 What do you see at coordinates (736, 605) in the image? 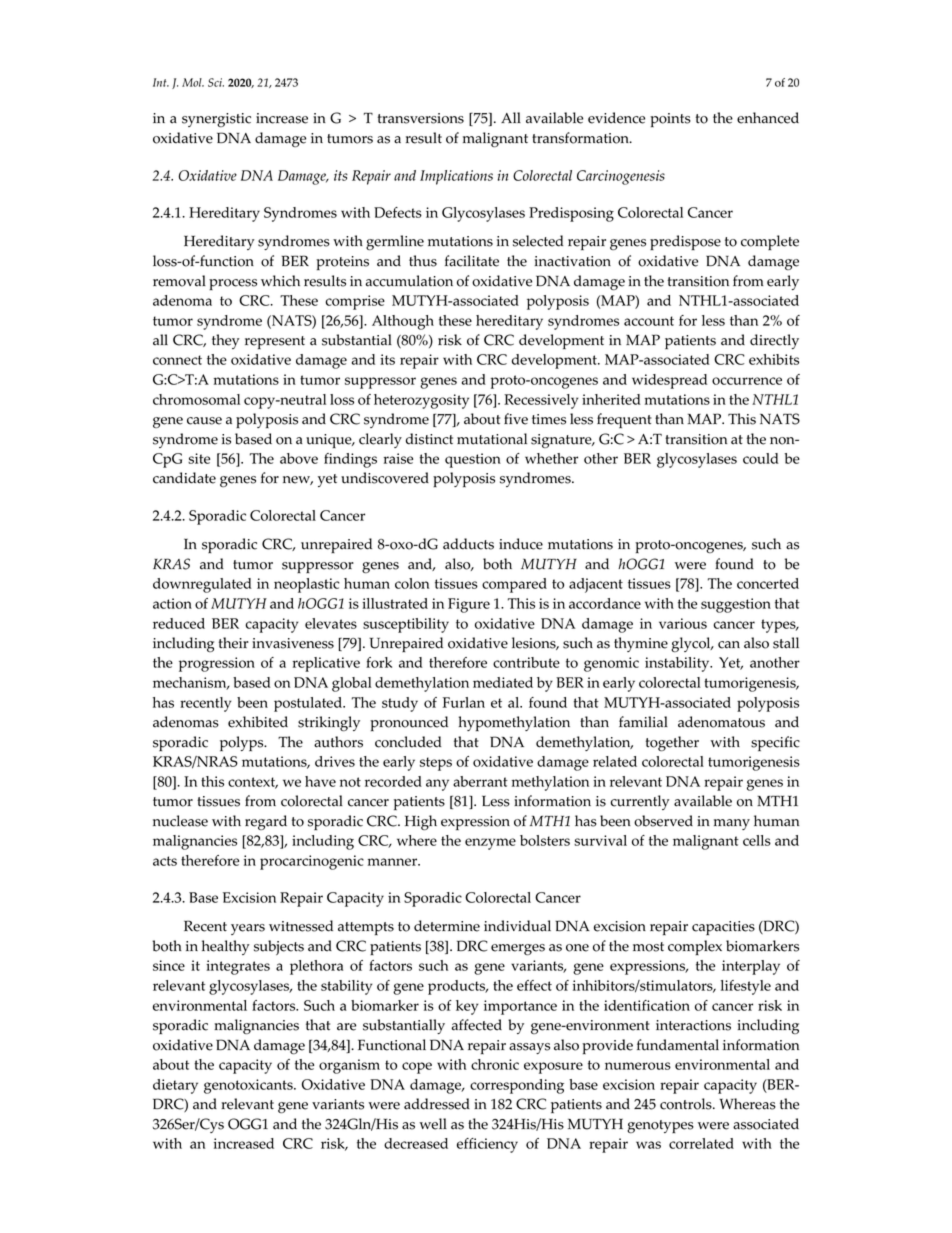
I see `suggestion` at bounding box center [736, 605].
